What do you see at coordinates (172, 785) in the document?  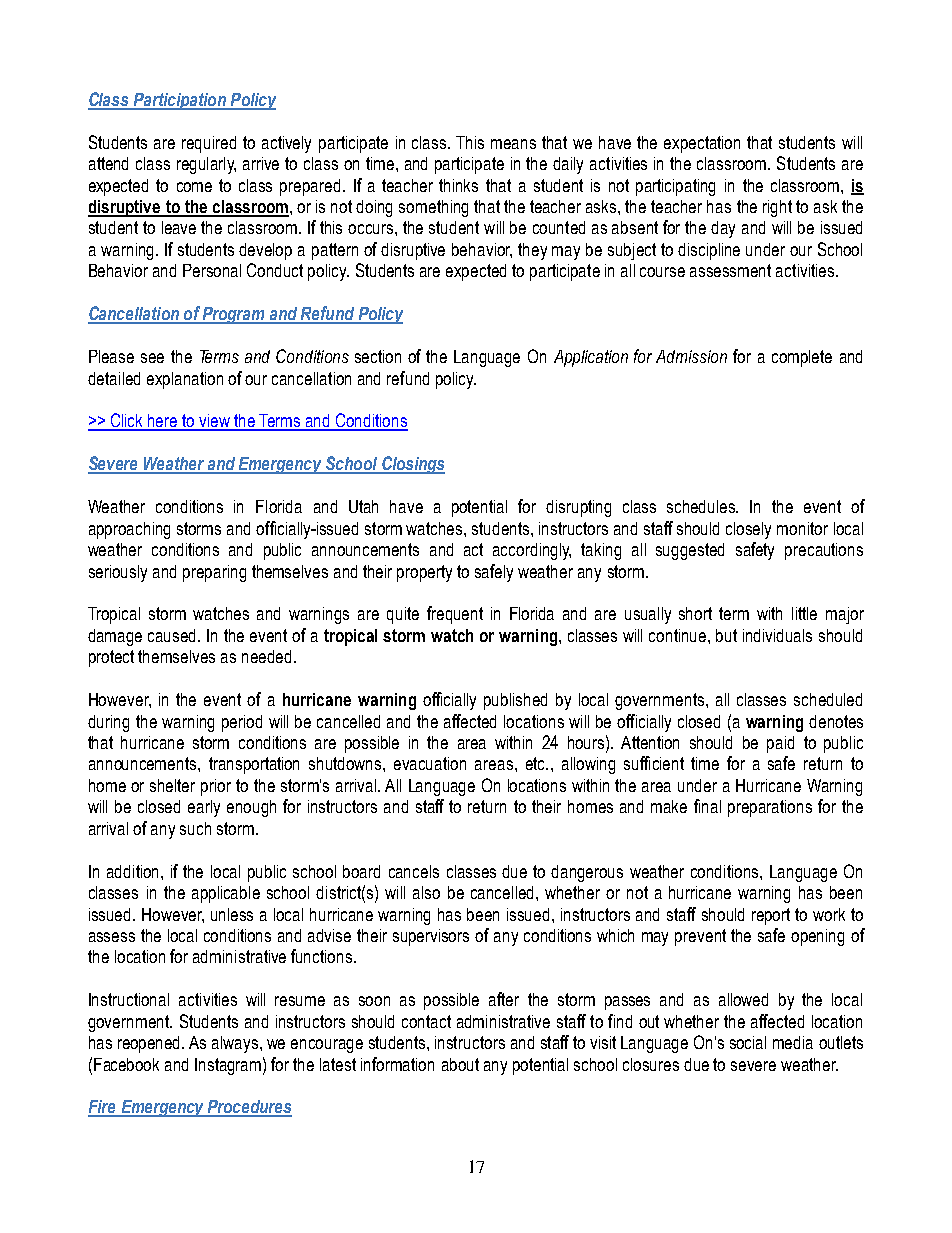 I see `shelter` at bounding box center [172, 785].
